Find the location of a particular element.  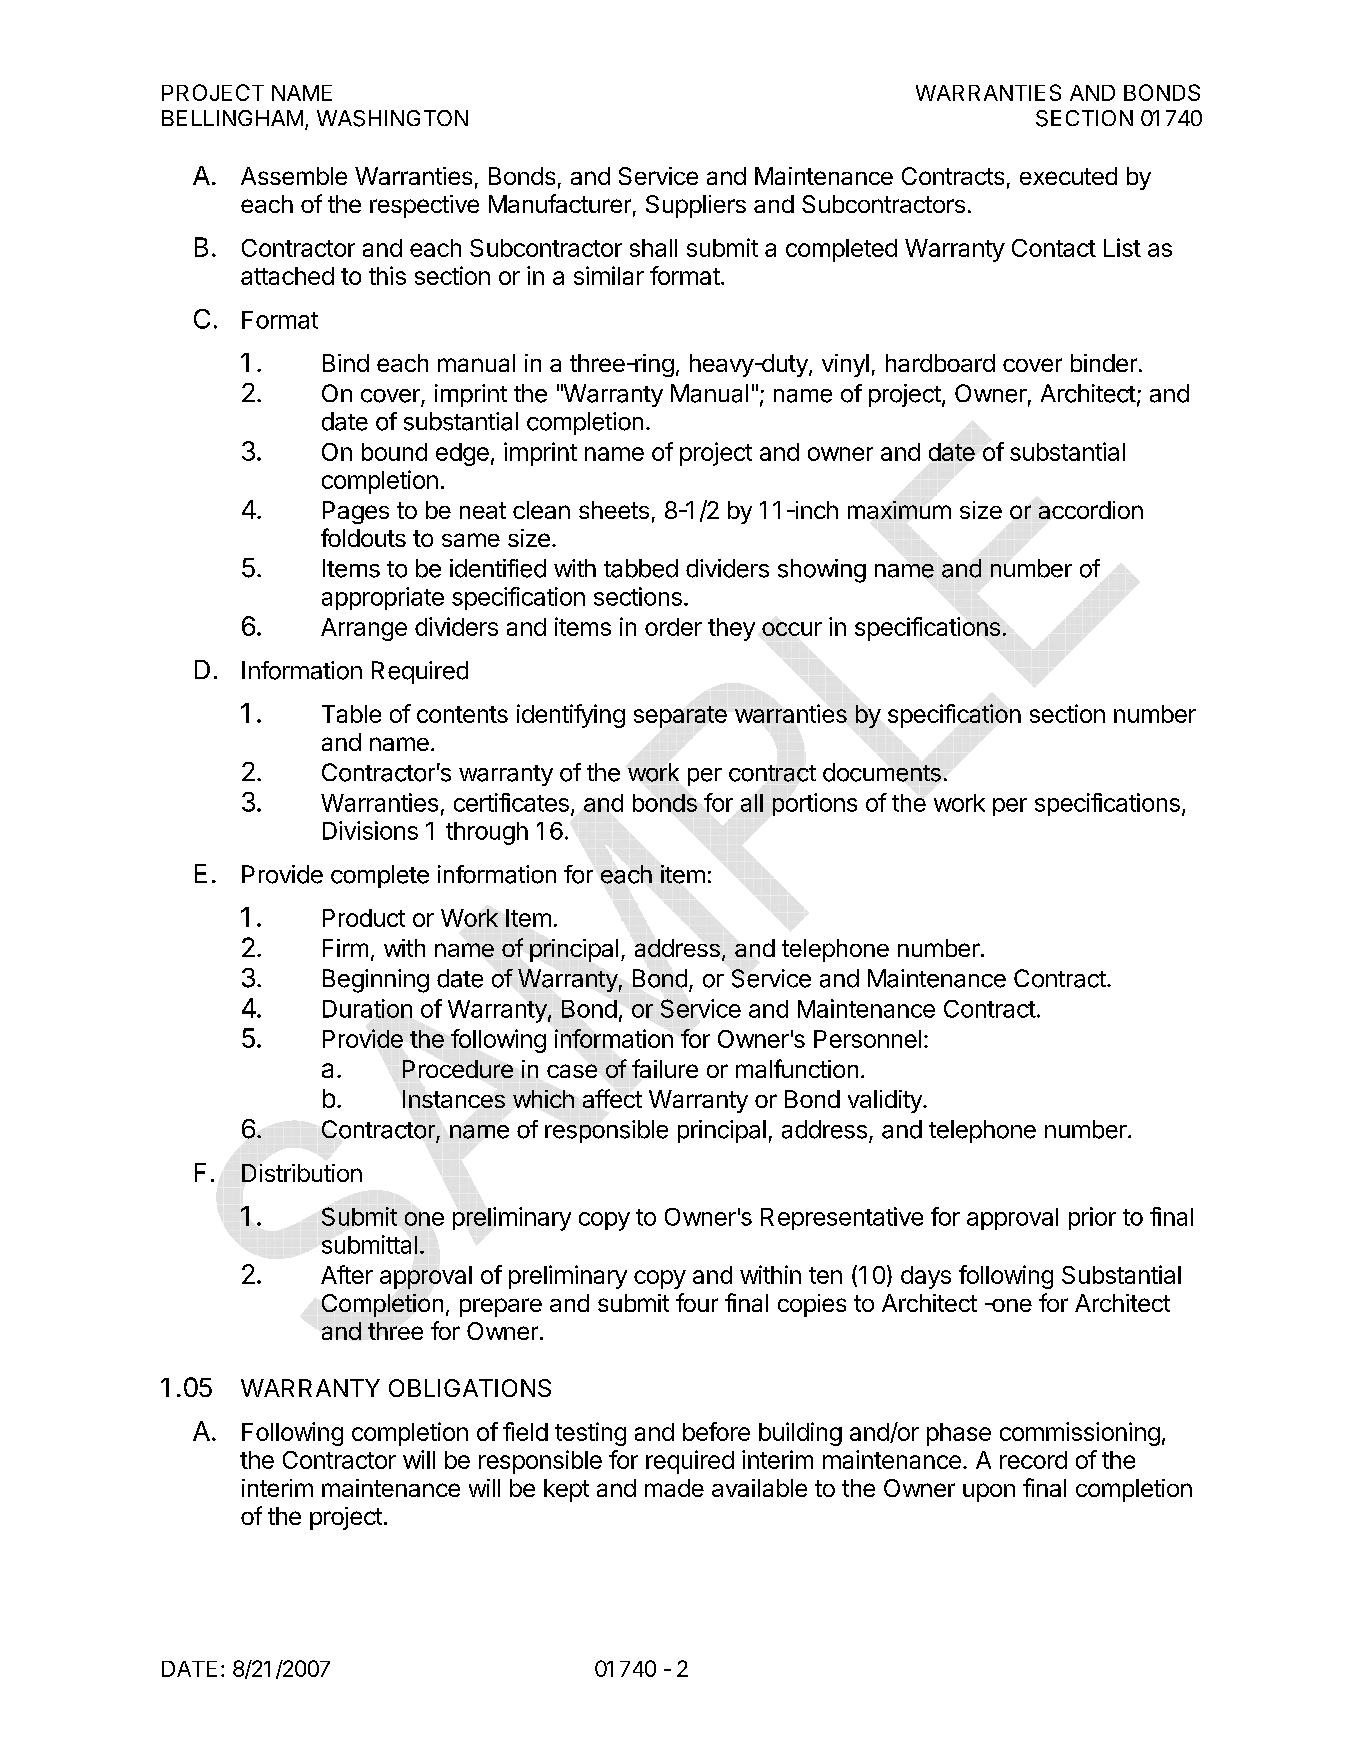

OBLIGATIONS is located at coordinates (470, 1388).
